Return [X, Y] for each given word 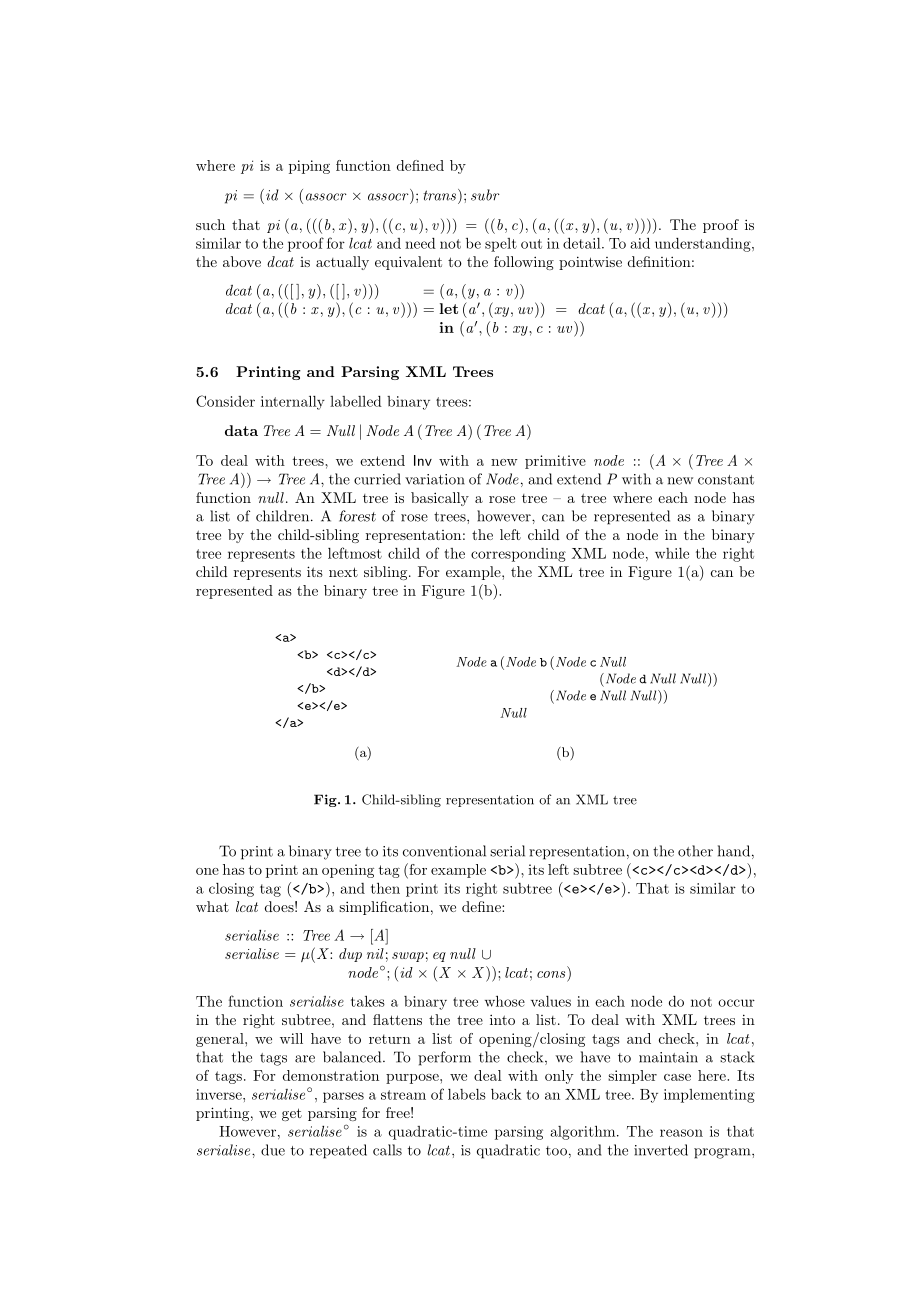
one [207, 871]
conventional [444, 851]
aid [640, 243]
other [695, 851]
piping [309, 167]
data [241, 430]
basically [440, 499]
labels [467, 1094]
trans [439, 195]
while [672, 553]
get [292, 1114]
